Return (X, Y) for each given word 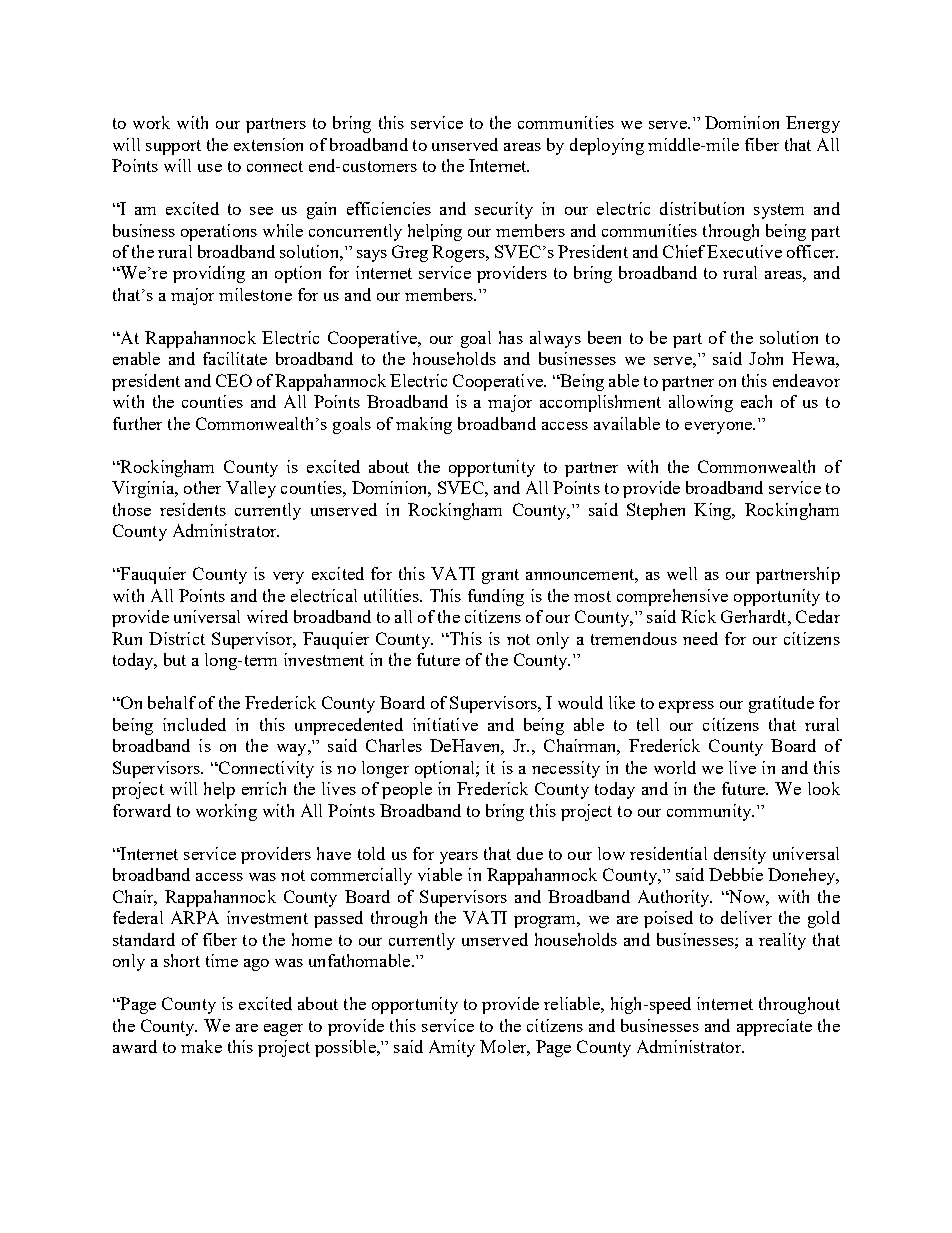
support (173, 147)
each (756, 401)
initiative (445, 724)
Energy (813, 124)
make (201, 1046)
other (202, 487)
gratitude (781, 704)
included (194, 724)
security (504, 210)
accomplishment (600, 403)
